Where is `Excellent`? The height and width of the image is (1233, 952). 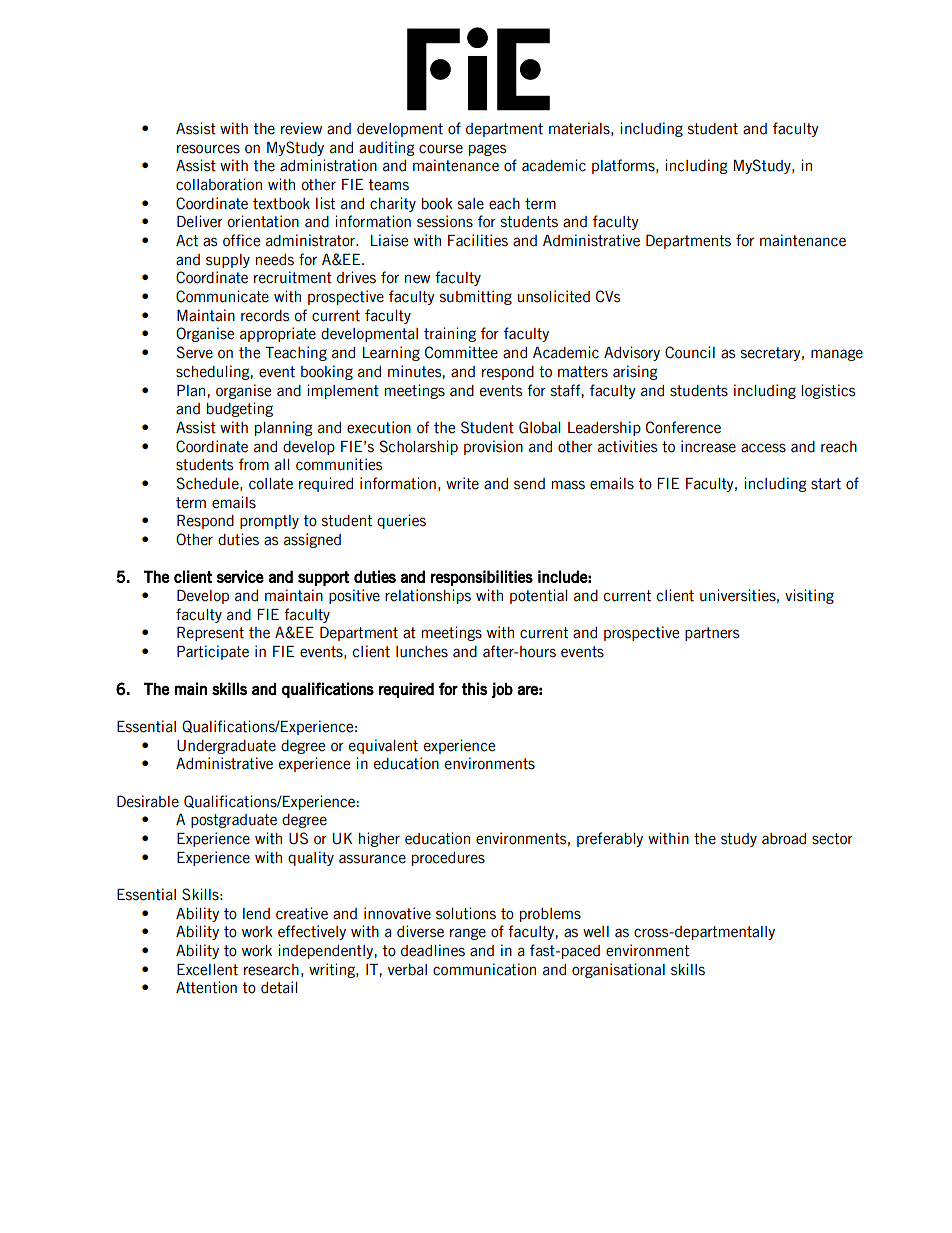
Excellent is located at coordinates (207, 970).
